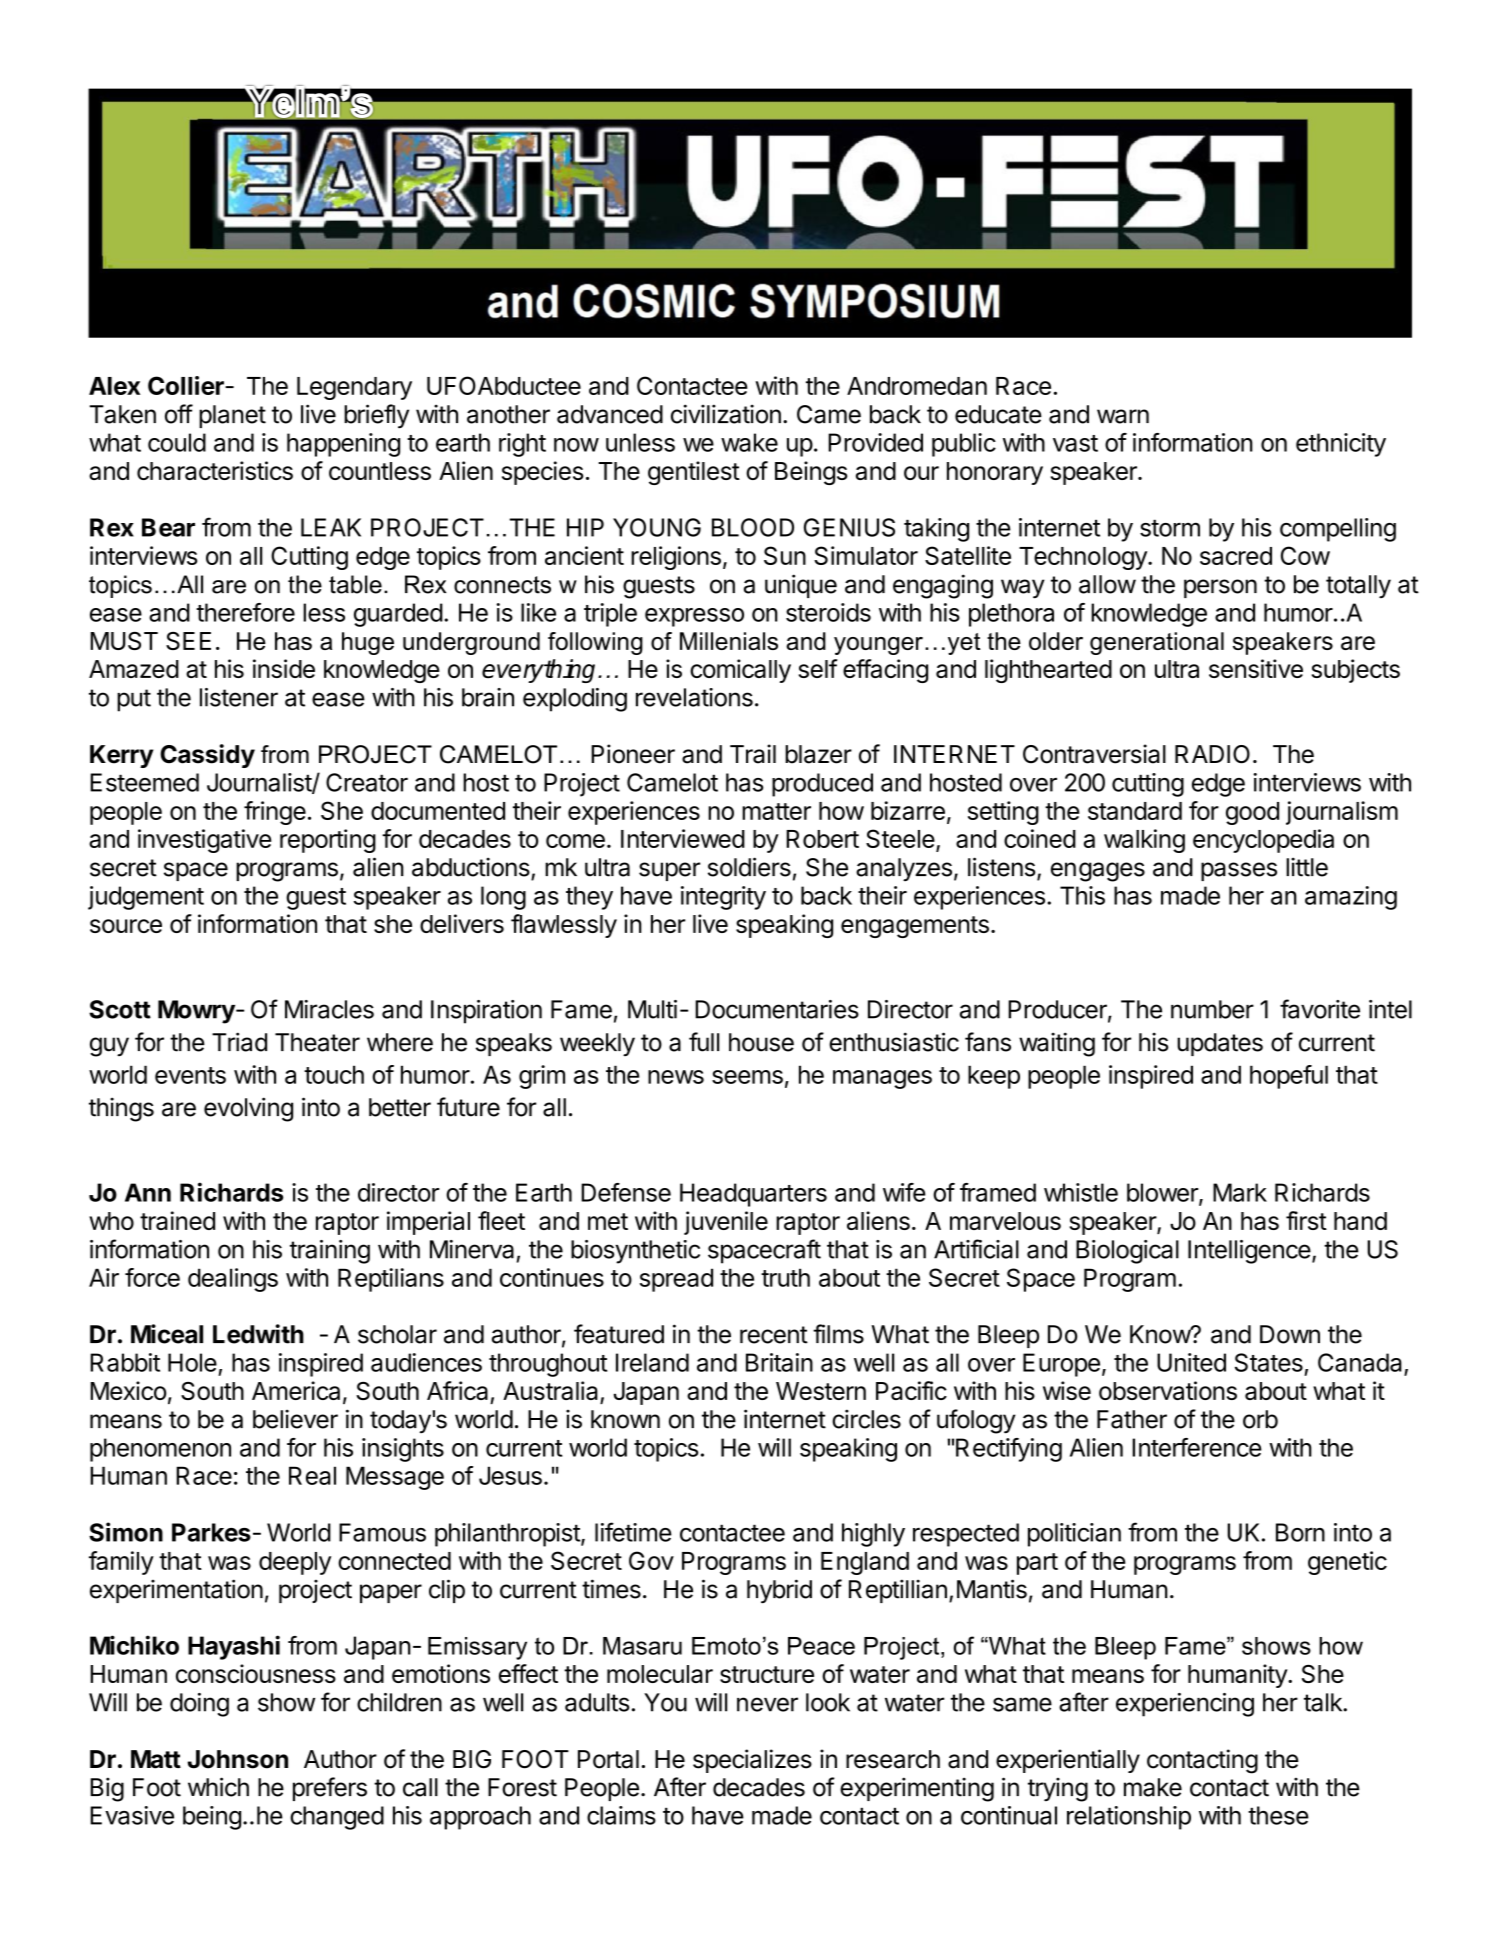 Image resolution: width=1507 pixels, height=1950 pixels. I want to click on off, so click(179, 414).
